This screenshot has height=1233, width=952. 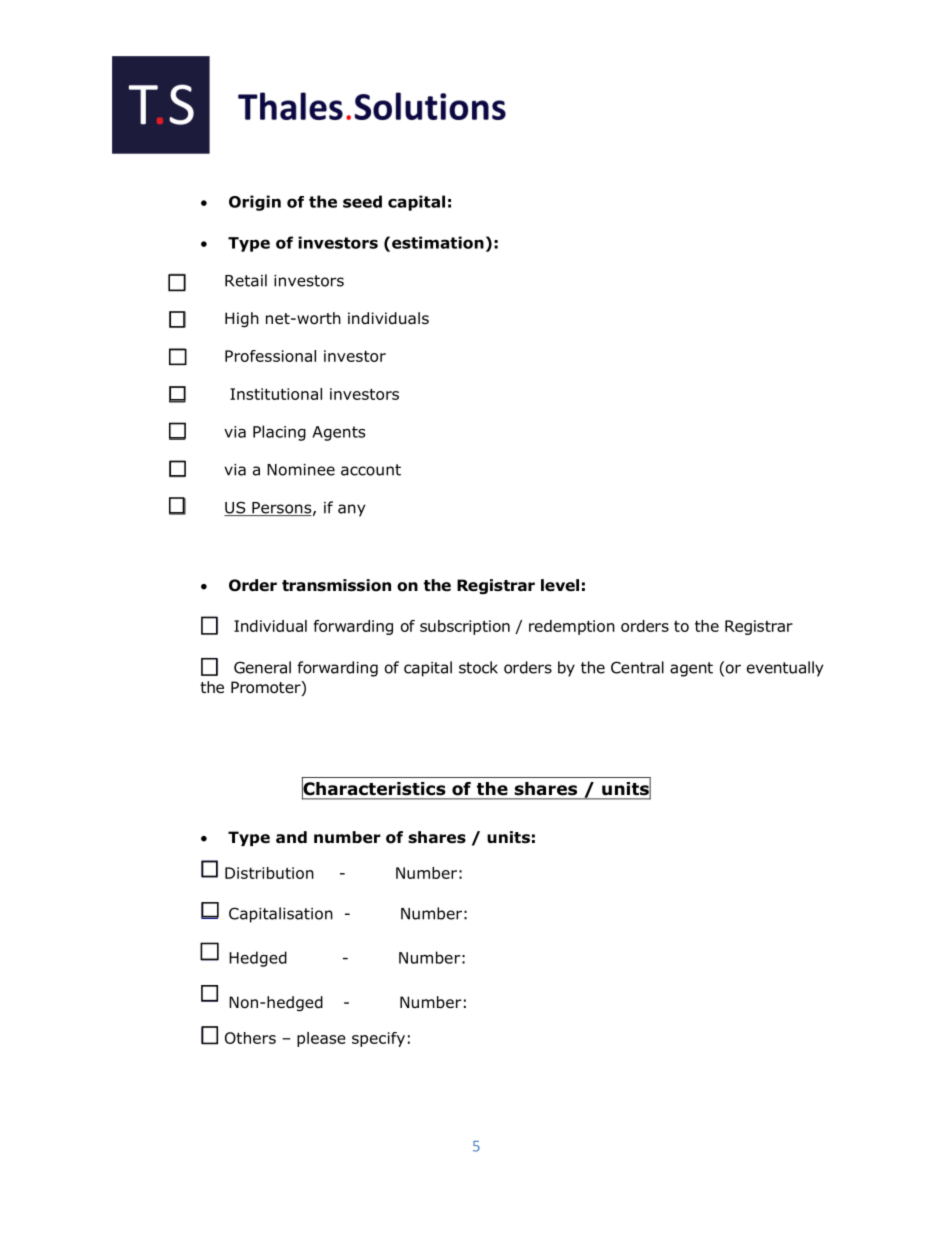 I want to click on seed, so click(x=362, y=201).
